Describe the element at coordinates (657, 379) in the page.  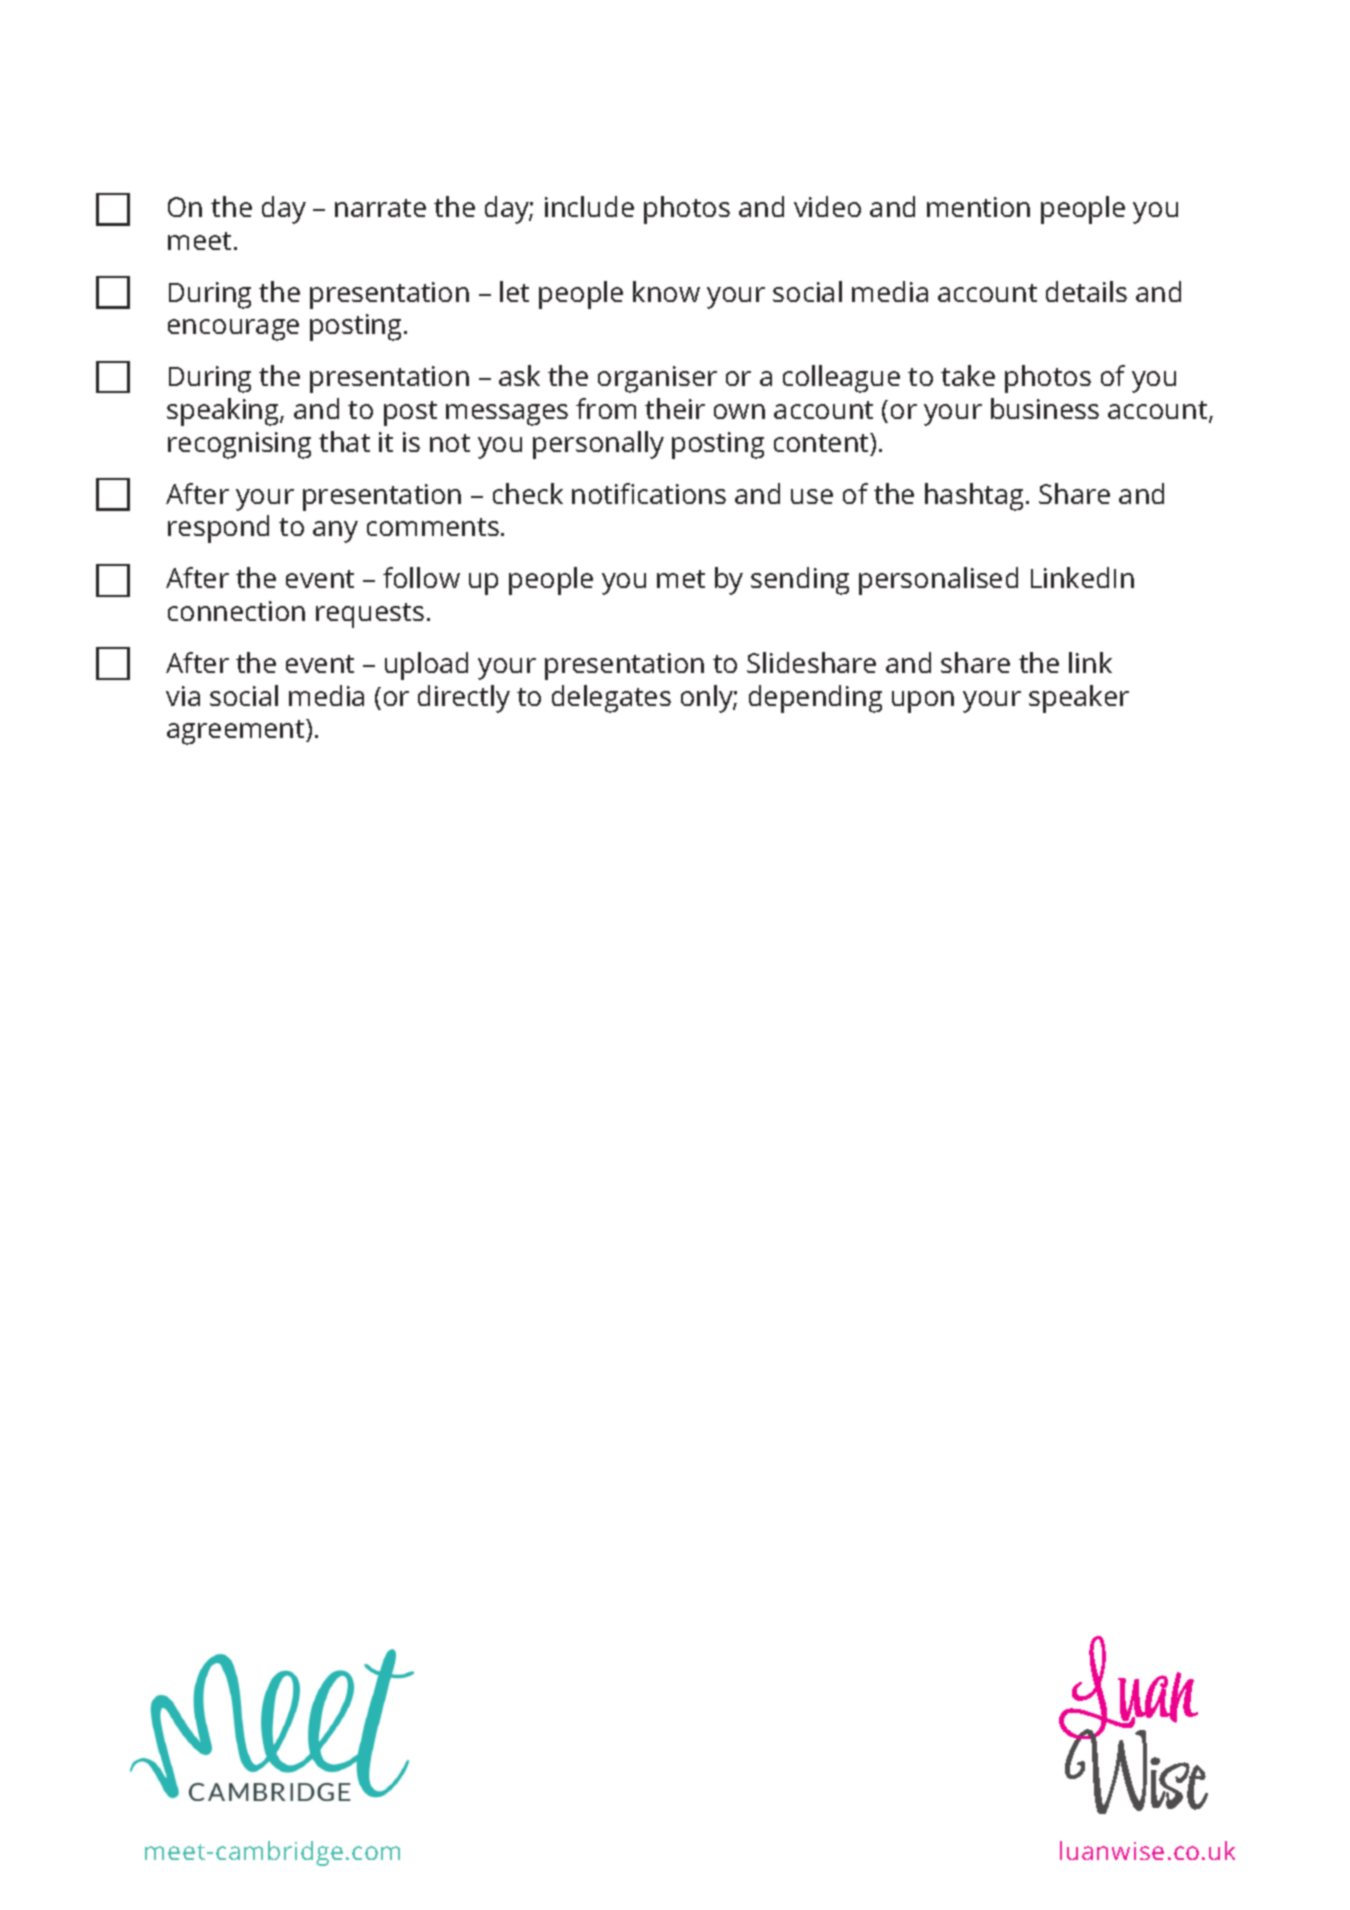
I see `organiser` at that location.
